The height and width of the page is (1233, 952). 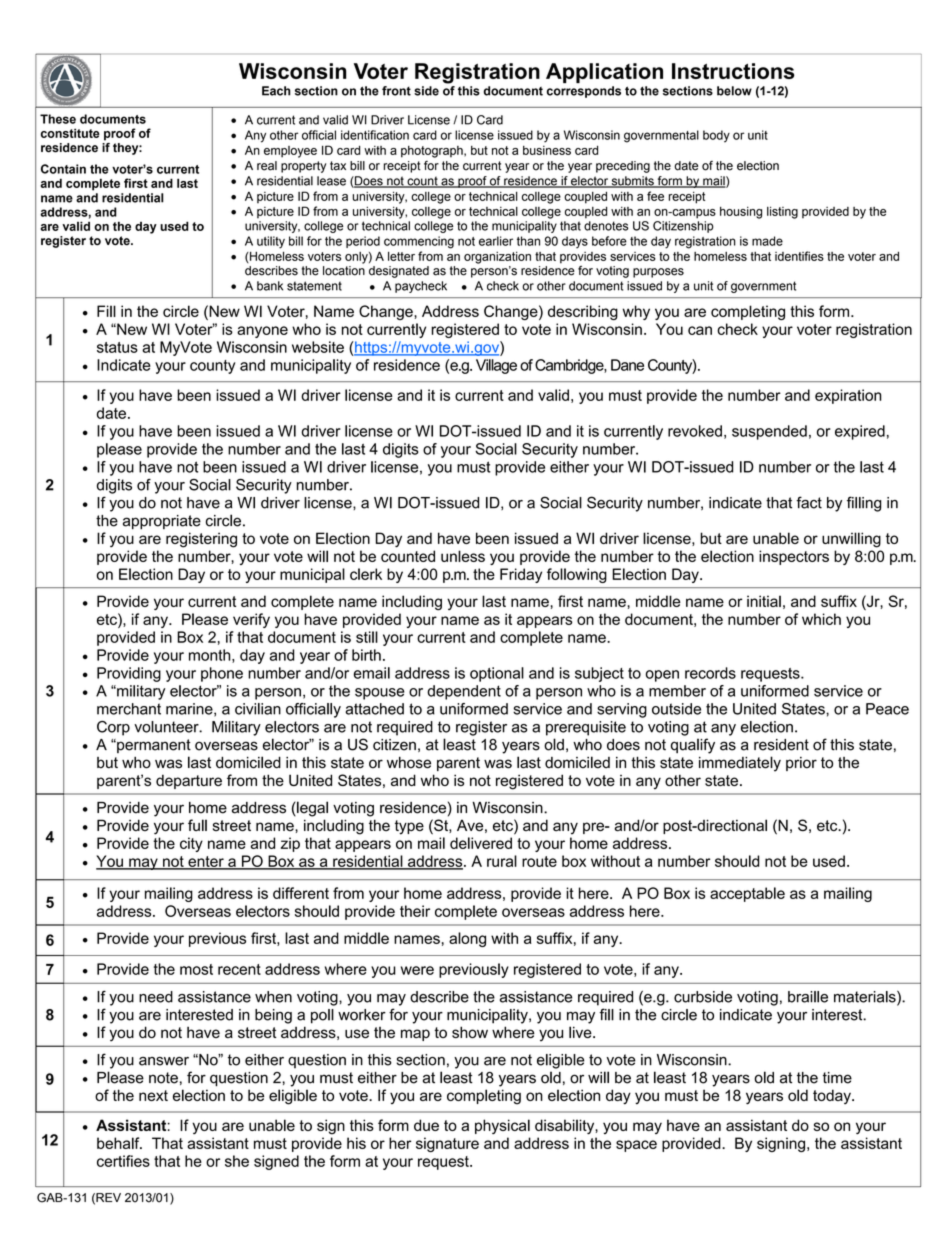 What do you see at coordinates (119, 1143) in the page?
I see `behalf` at bounding box center [119, 1143].
